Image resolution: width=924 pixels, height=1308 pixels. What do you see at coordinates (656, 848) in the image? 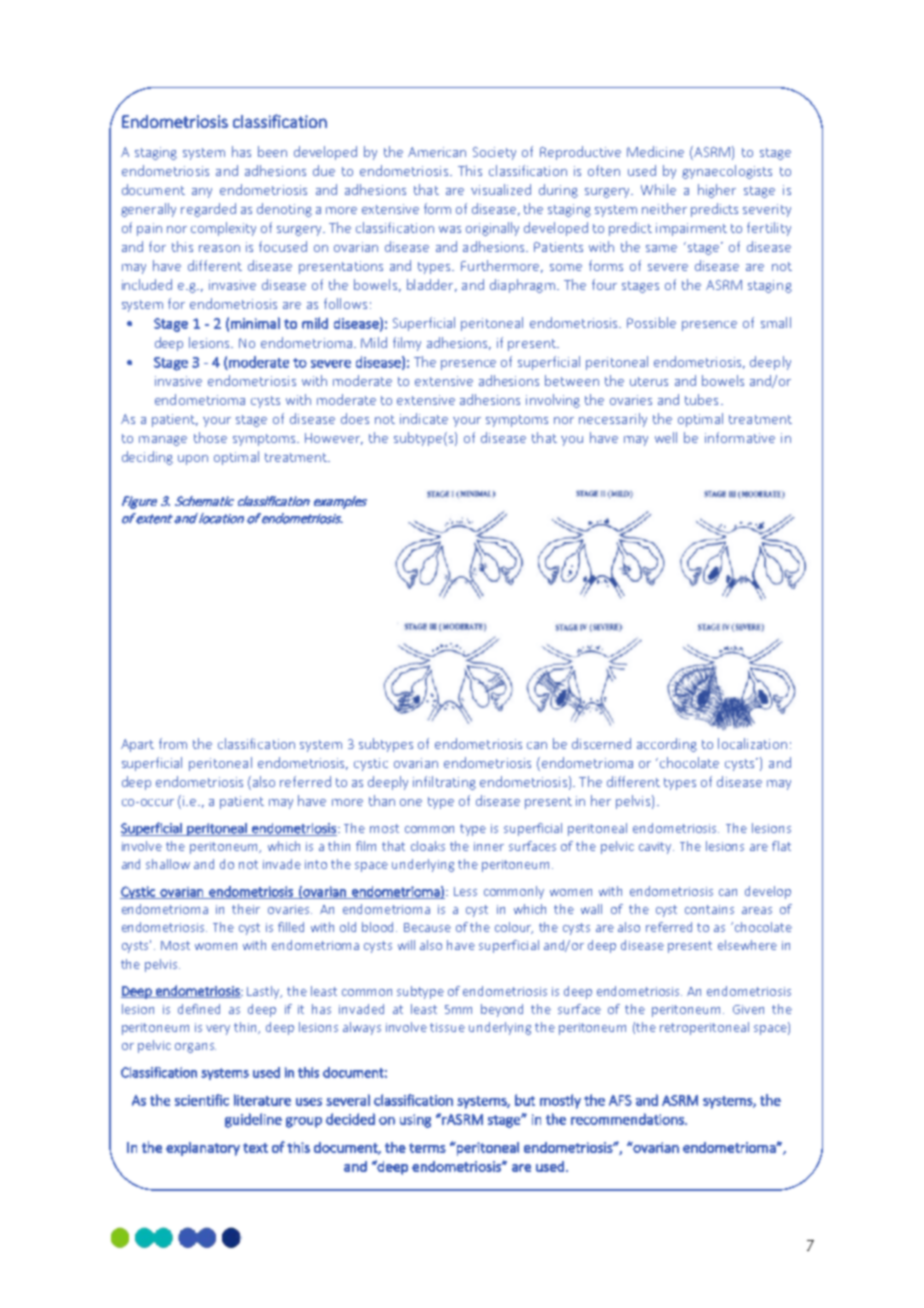
I see `cavity` at bounding box center [656, 848].
